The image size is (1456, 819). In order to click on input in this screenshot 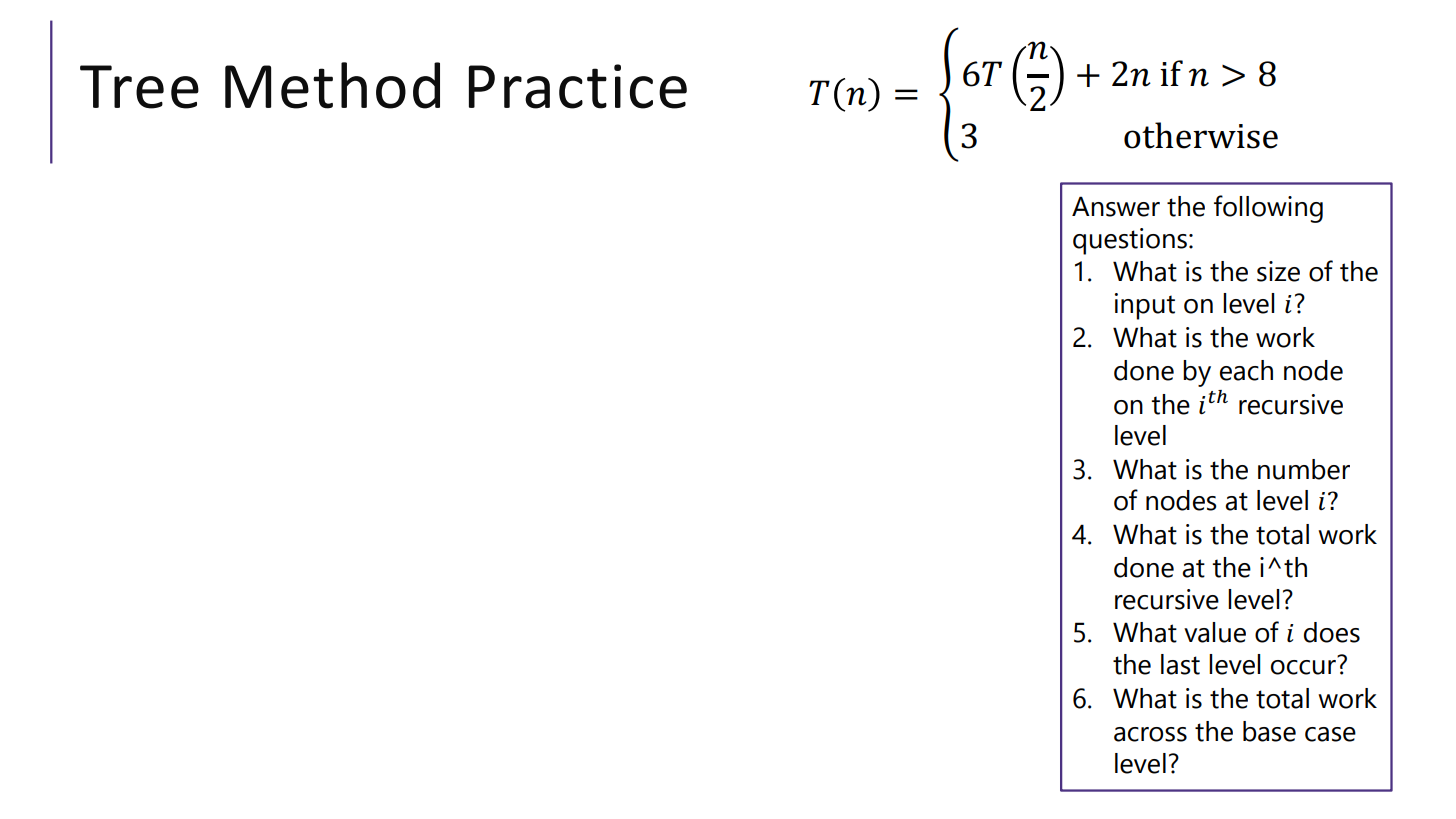, I will do `click(1145, 306)`.
